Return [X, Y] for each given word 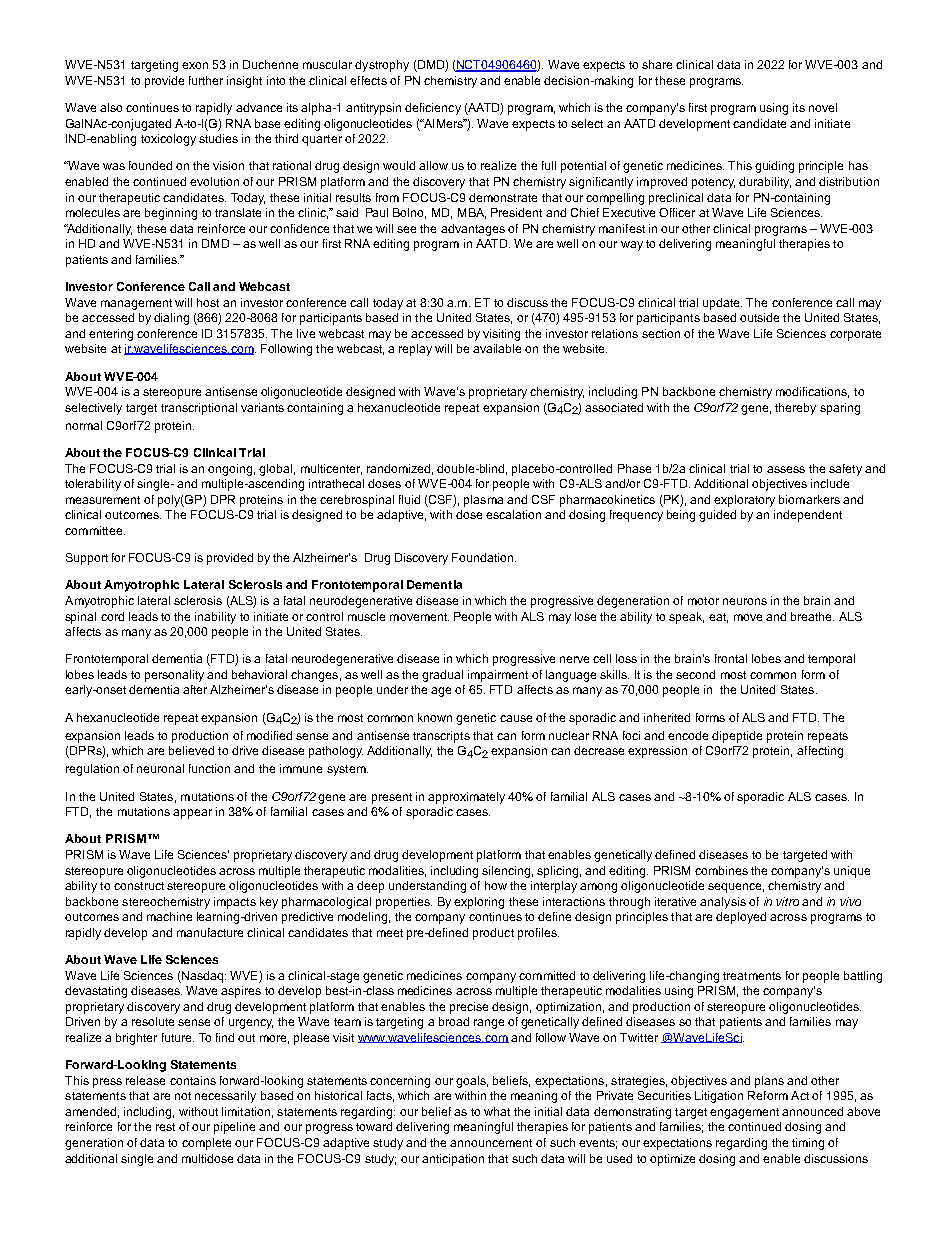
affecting [820, 752]
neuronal [160, 768]
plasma [483, 501]
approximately [466, 798]
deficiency [433, 109]
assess [786, 469]
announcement [491, 1143]
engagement [744, 1113]
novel [823, 107]
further [206, 80]
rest [165, 1127]
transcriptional [199, 409]
